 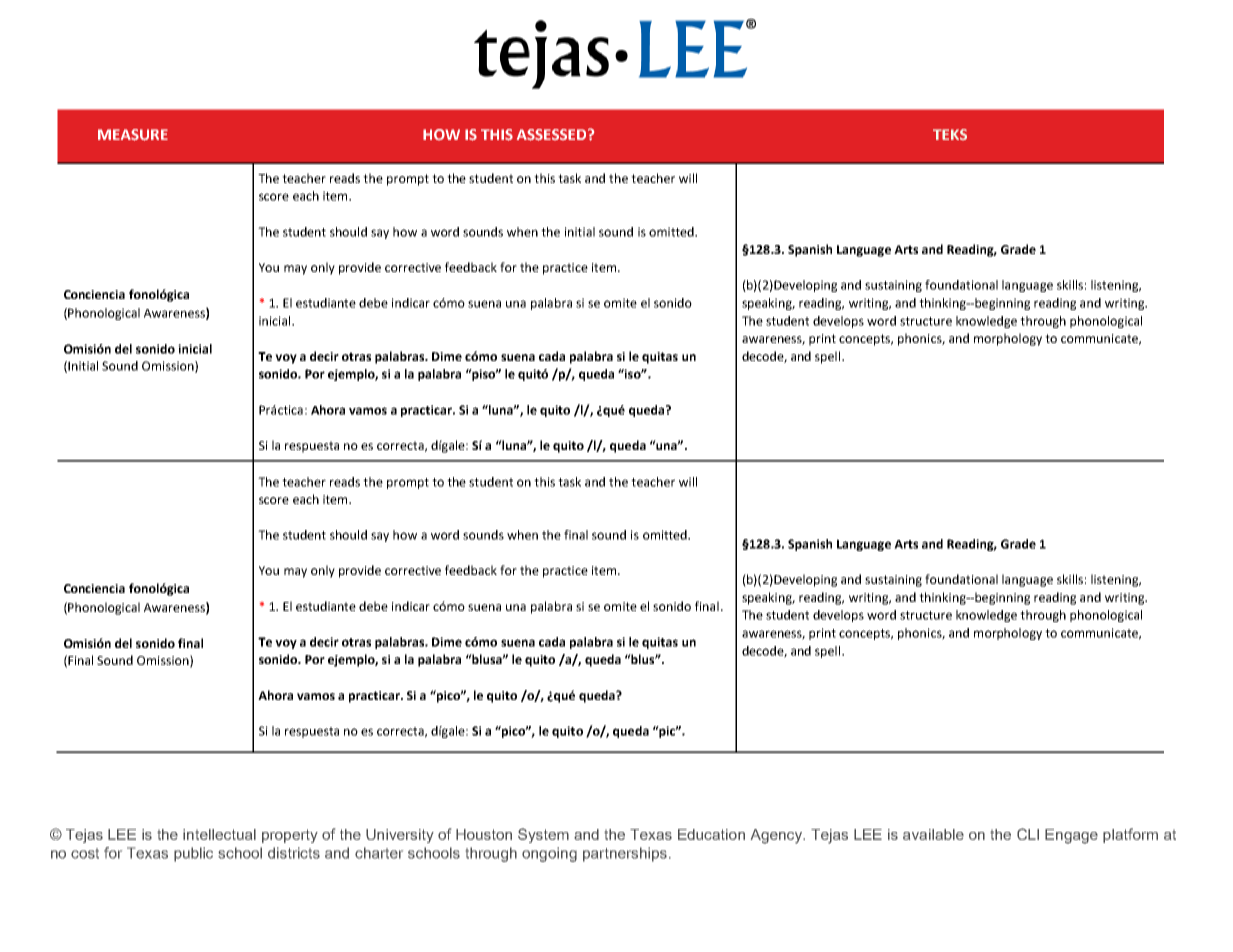 I want to click on ASSESSED, so click(x=553, y=135).
